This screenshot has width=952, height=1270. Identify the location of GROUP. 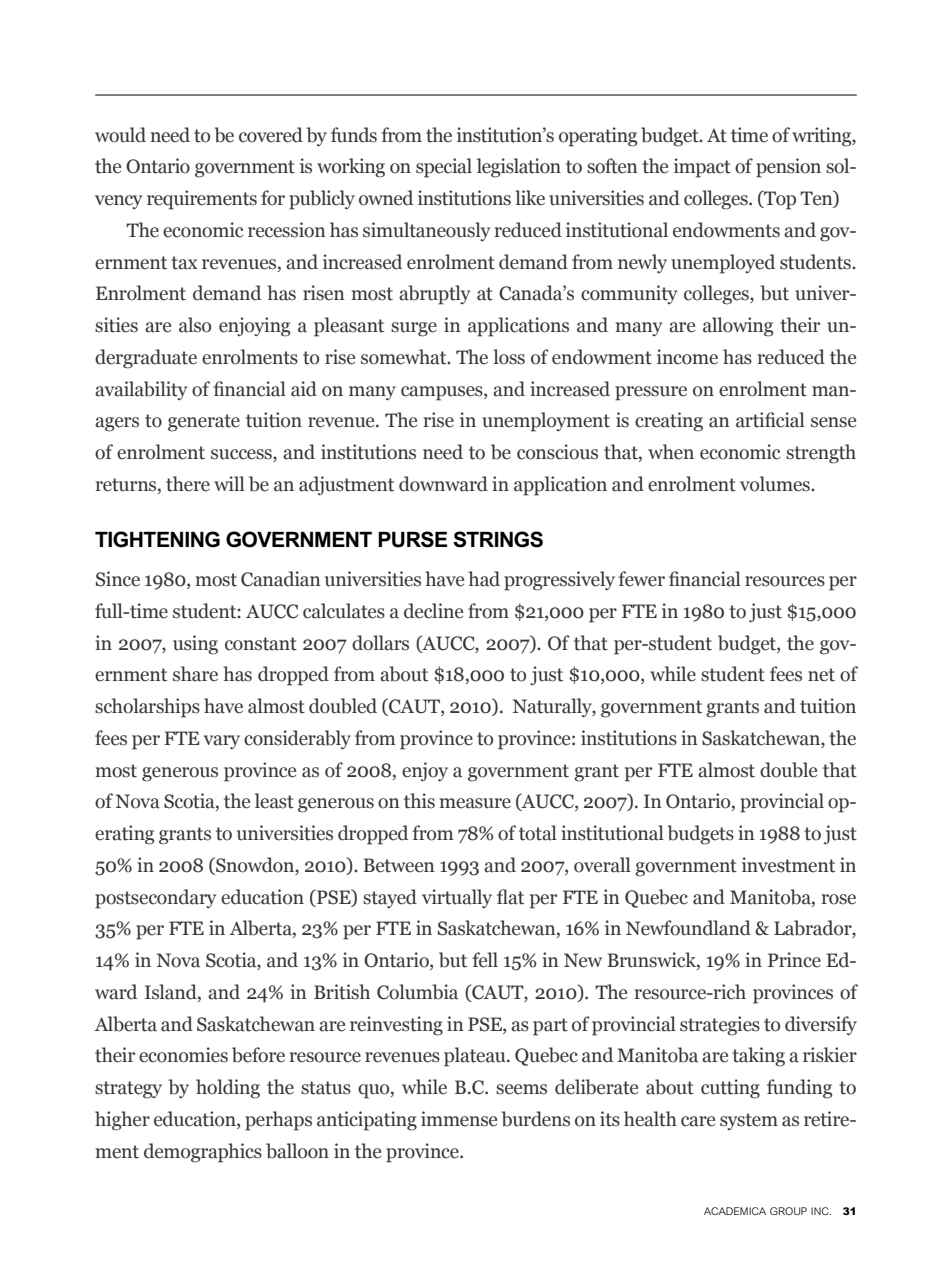
(788, 1211).
